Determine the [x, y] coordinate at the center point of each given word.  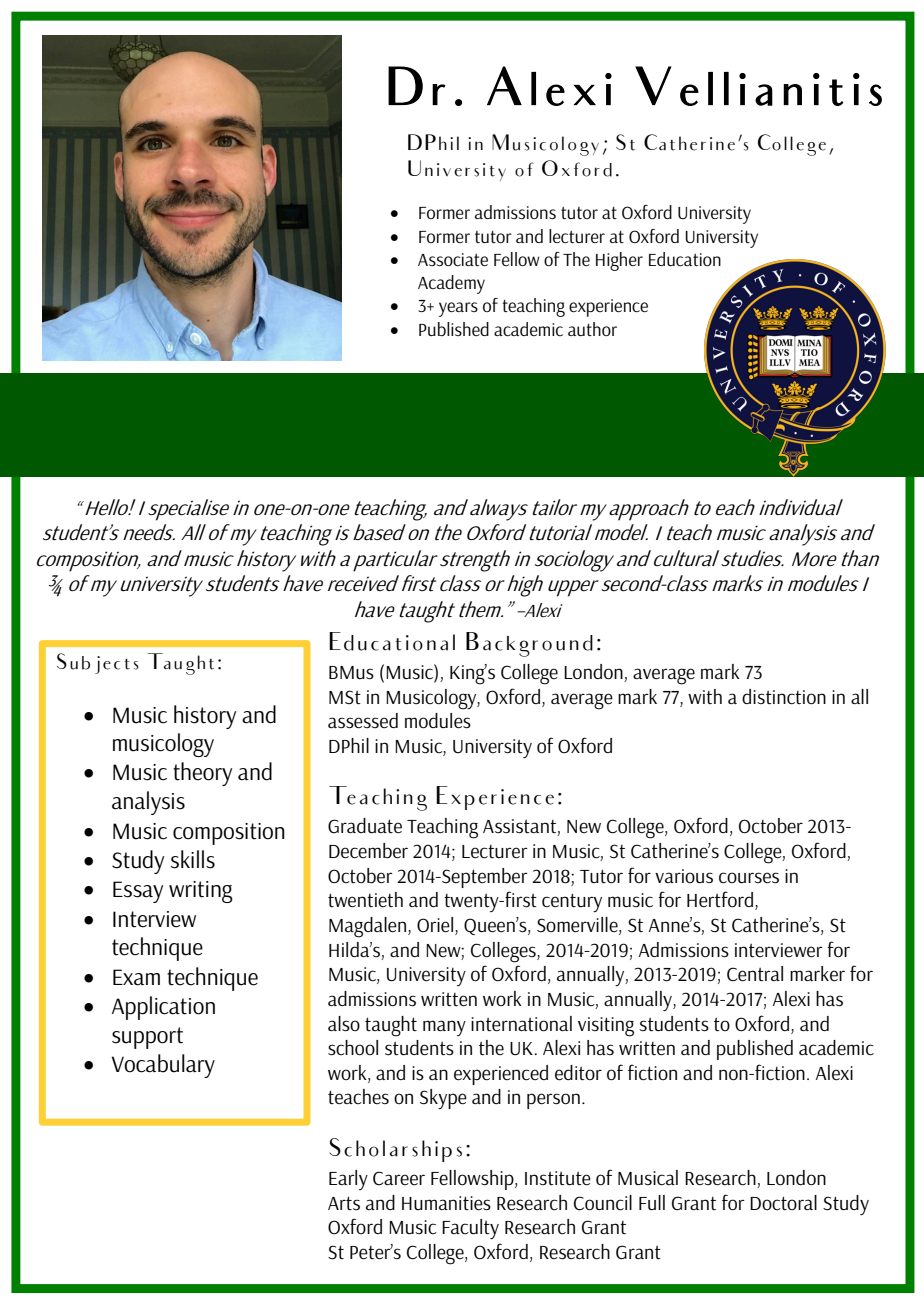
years [458, 309]
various [684, 876]
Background [529, 644]
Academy [451, 284]
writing [201, 892]
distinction [784, 697]
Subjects [98, 663]
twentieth [365, 900]
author [592, 329]
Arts [344, 1203]
